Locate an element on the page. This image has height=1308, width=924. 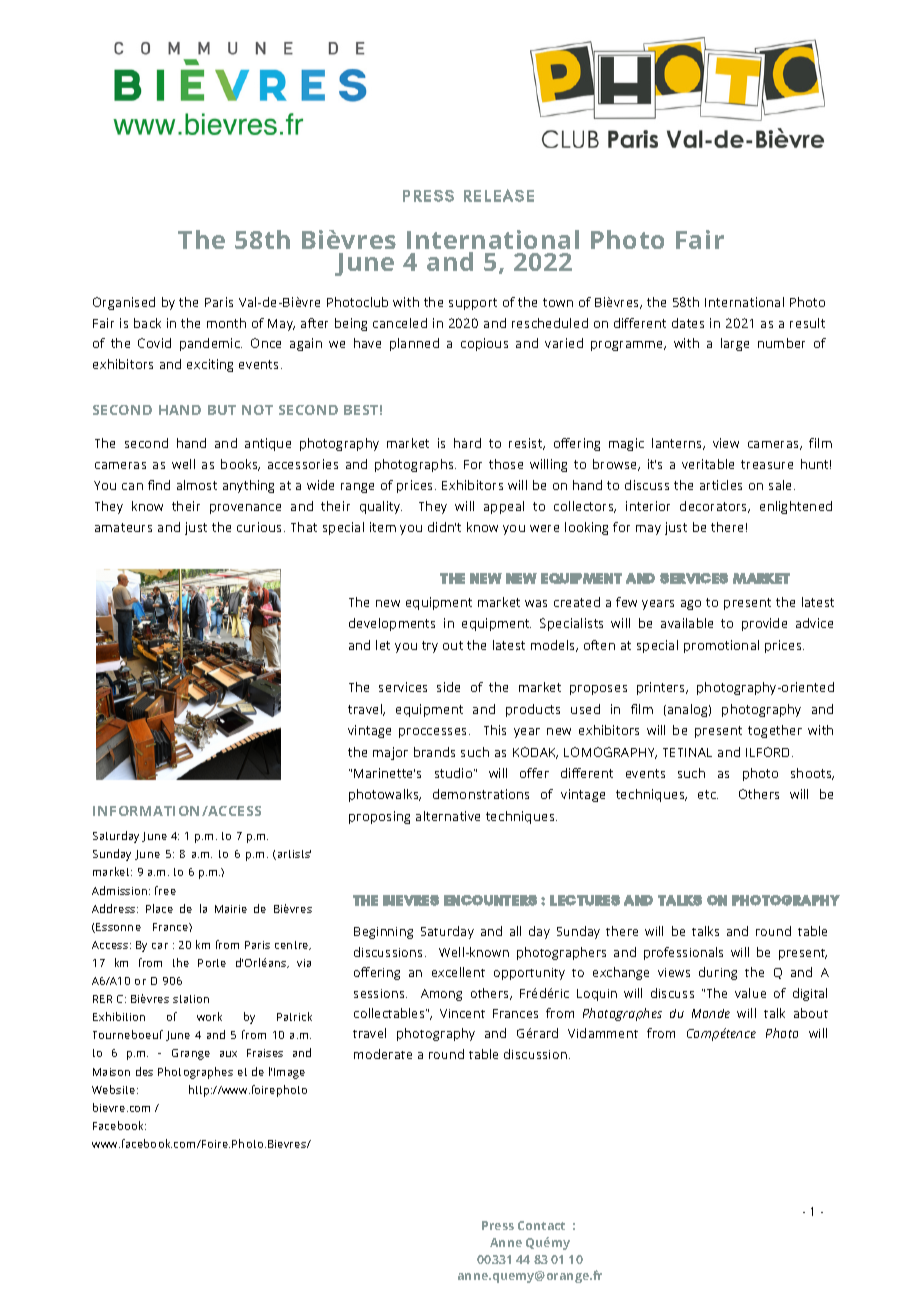
during is located at coordinates (718, 973).
